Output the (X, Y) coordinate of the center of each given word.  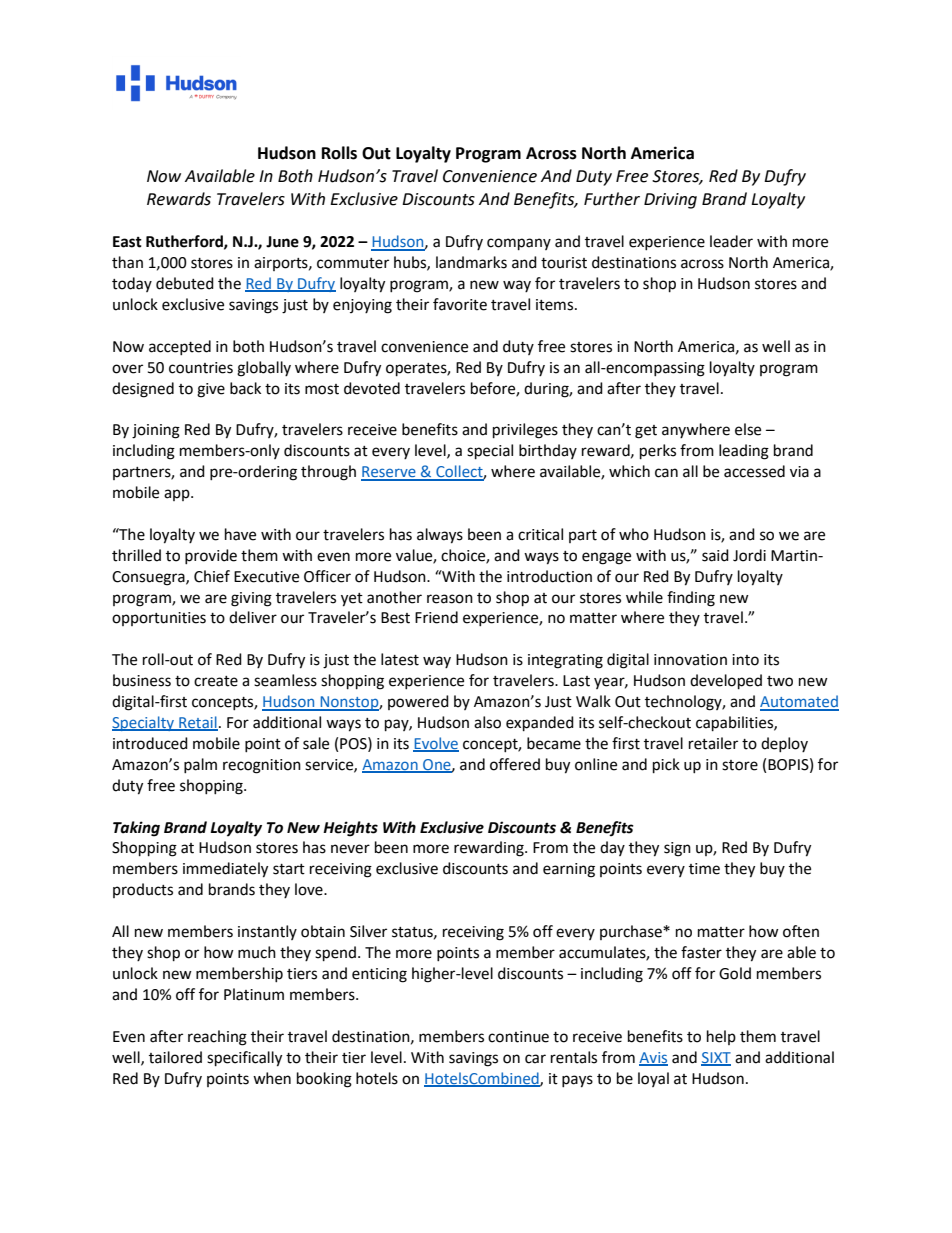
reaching (217, 1038)
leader (731, 241)
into (745, 660)
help (721, 1037)
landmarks (471, 262)
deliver (253, 617)
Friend (436, 617)
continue (518, 1037)
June (282, 242)
